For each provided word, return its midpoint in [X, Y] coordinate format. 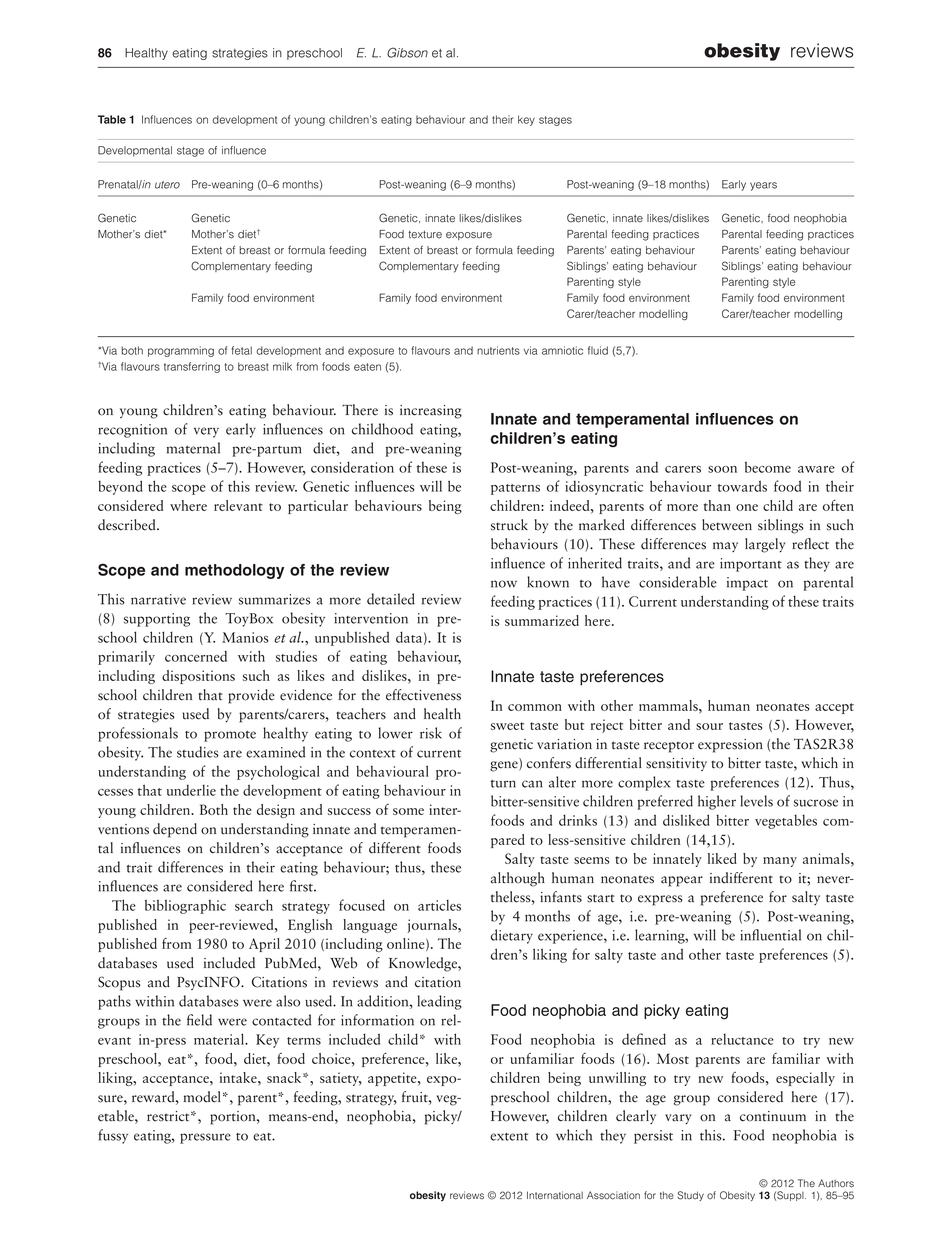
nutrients [498, 350]
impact [747, 584]
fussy [113, 1136]
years [763, 186]
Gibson [407, 52]
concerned [196, 656]
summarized [542, 620]
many [780, 862]
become [768, 467]
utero [167, 185]
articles [439, 905]
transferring [192, 367]
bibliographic [185, 907]
